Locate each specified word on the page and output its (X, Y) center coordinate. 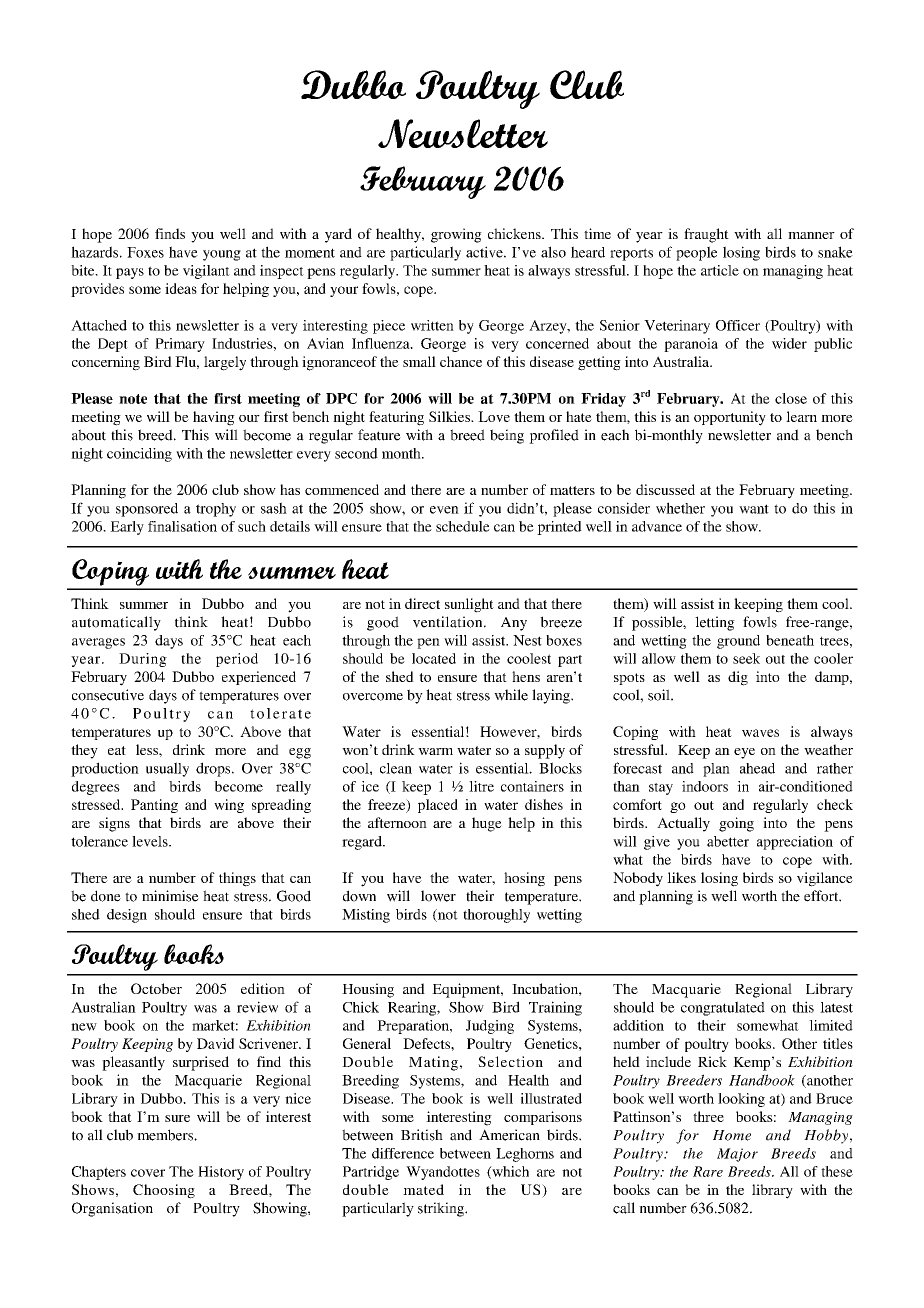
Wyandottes (443, 1173)
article (720, 270)
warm (435, 751)
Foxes (145, 252)
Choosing (164, 1191)
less (148, 749)
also (553, 252)
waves (760, 733)
